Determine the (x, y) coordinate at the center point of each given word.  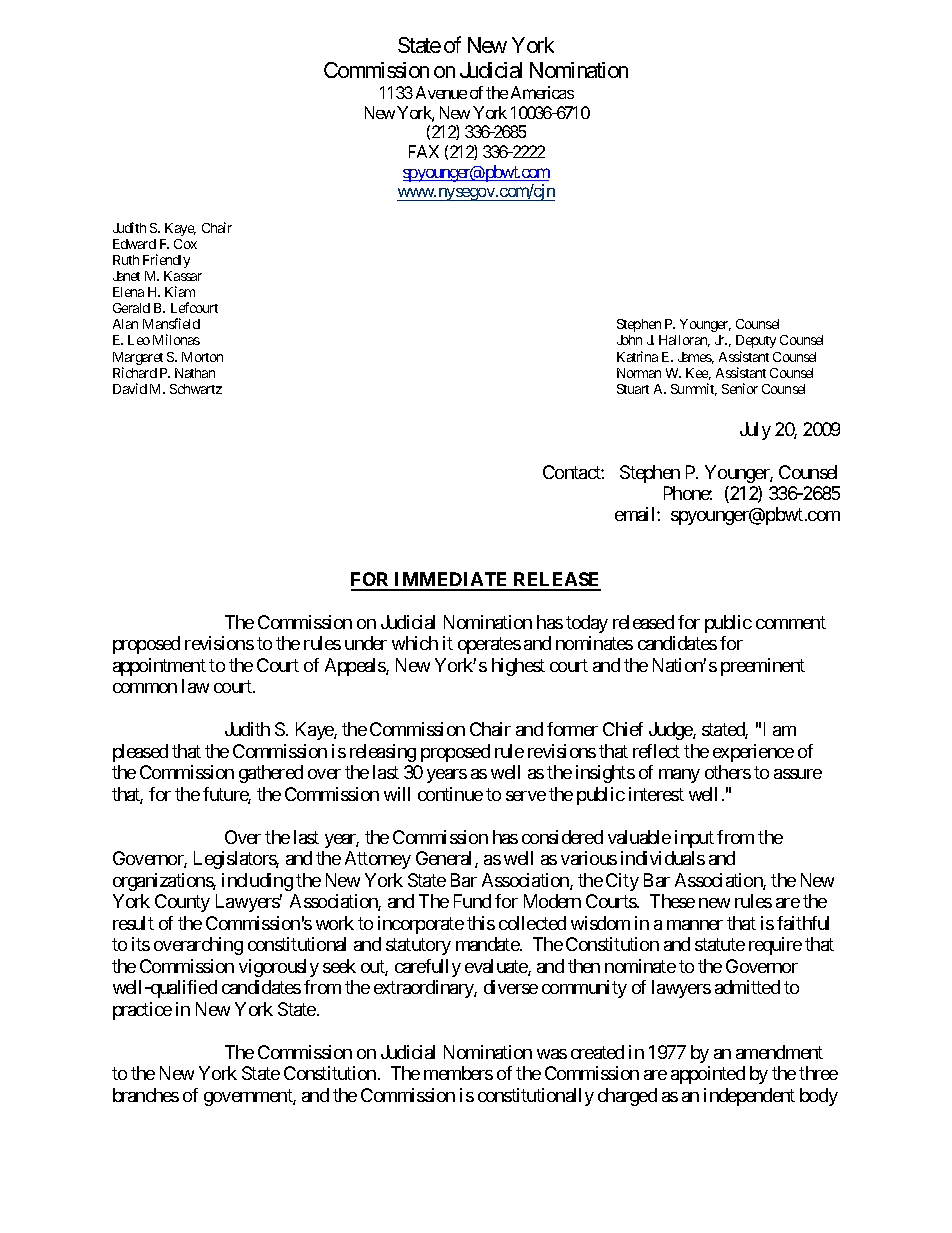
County (182, 903)
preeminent (763, 667)
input (694, 839)
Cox (185, 244)
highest (518, 667)
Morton (202, 357)
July (755, 431)
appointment (159, 667)
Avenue (441, 92)
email (636, 514)
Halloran (684, 341)
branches (146, 1095)
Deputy (756, 341)
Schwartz (196, 389)
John (629, 340)
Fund (472, 901)
